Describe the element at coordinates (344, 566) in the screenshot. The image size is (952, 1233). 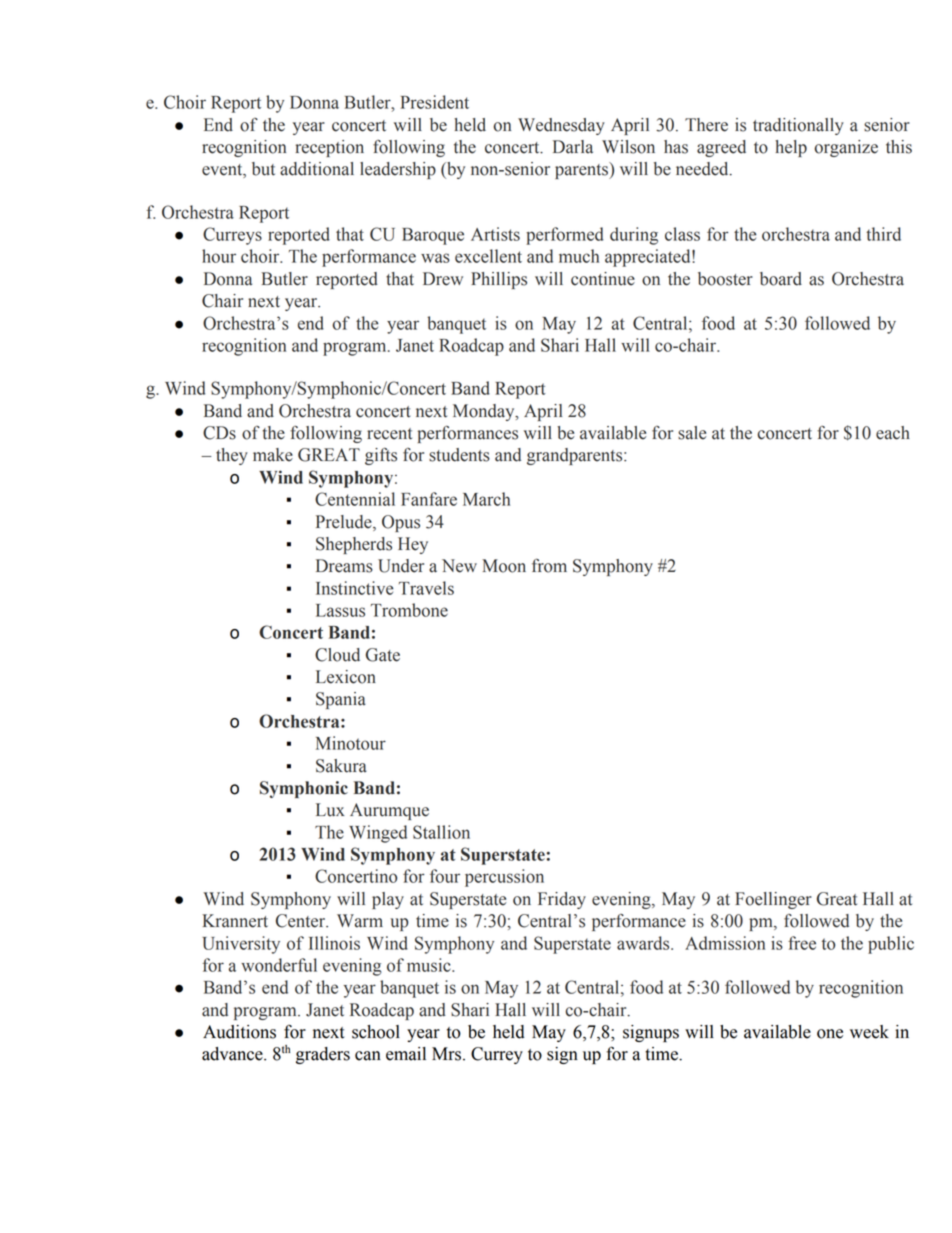
I see `Dreams` at that location.
